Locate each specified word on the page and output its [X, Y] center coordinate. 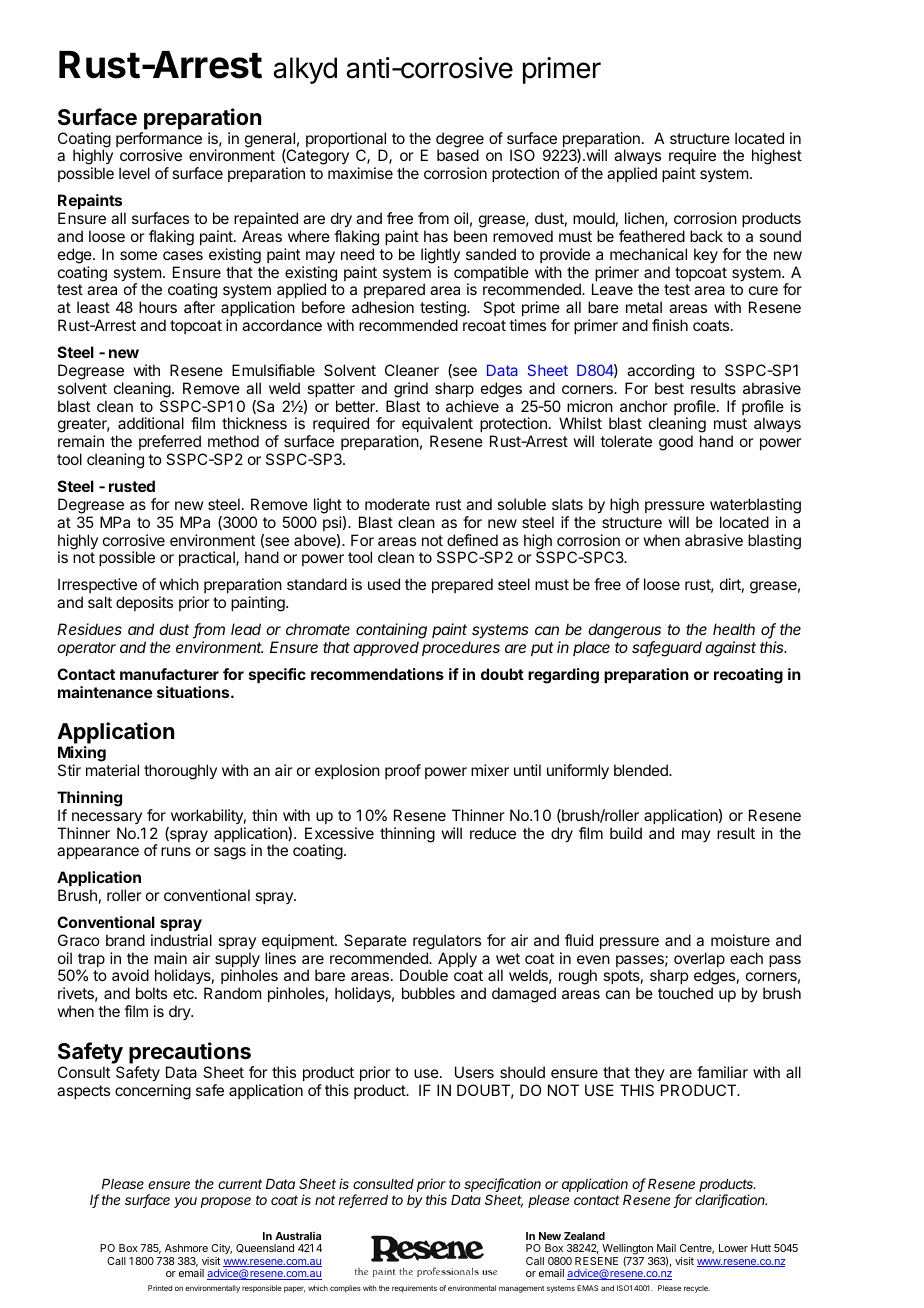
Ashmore [186, 1248]
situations [194, 692]
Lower [733, 1248]
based [458, 155]
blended [642, 770]
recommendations [377, 674]
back [706, 236]
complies [345, 1289]
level [134, 173]
